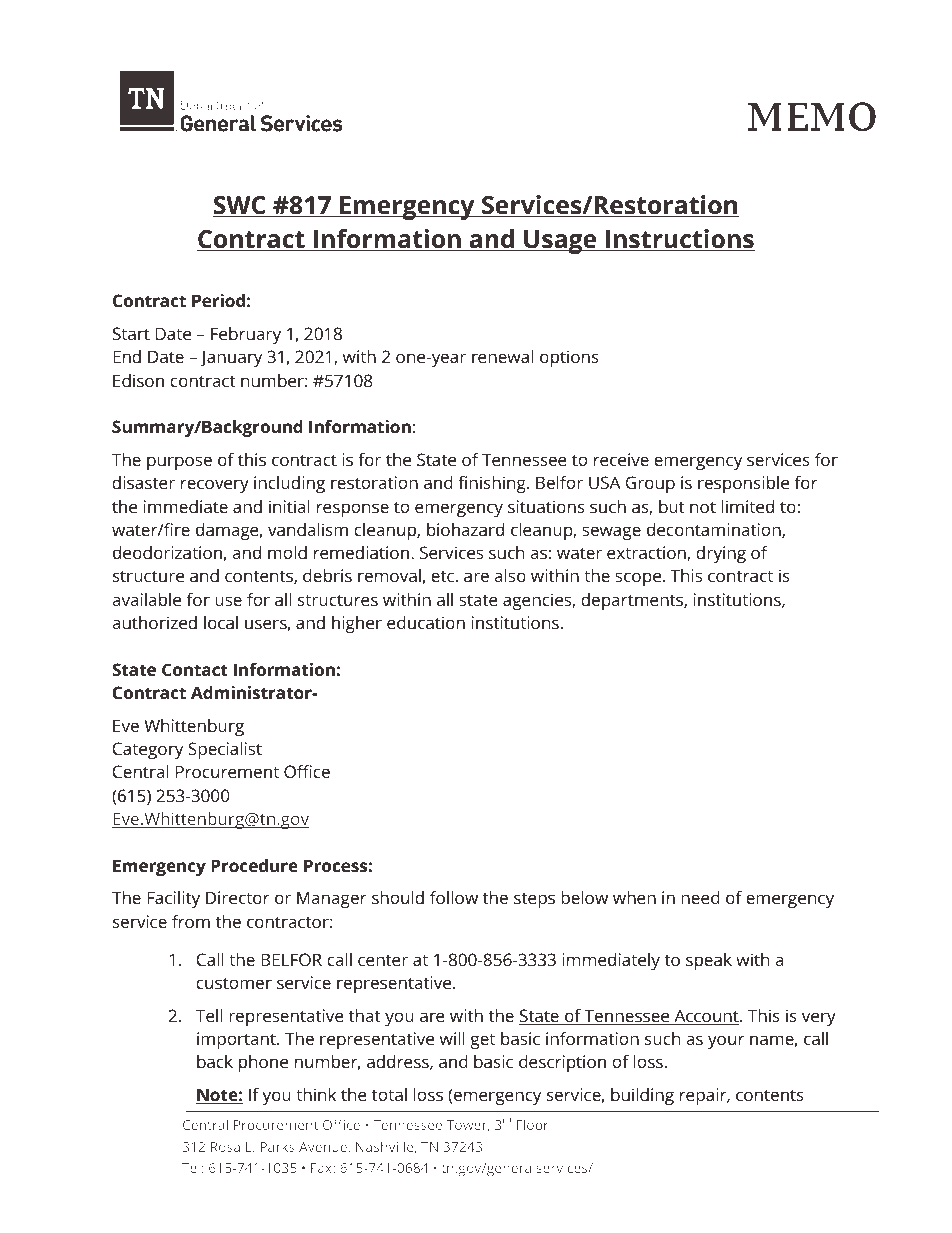  Describe the element at coordinates (721, 554) in the screenshot. I see `drying` at that location.
